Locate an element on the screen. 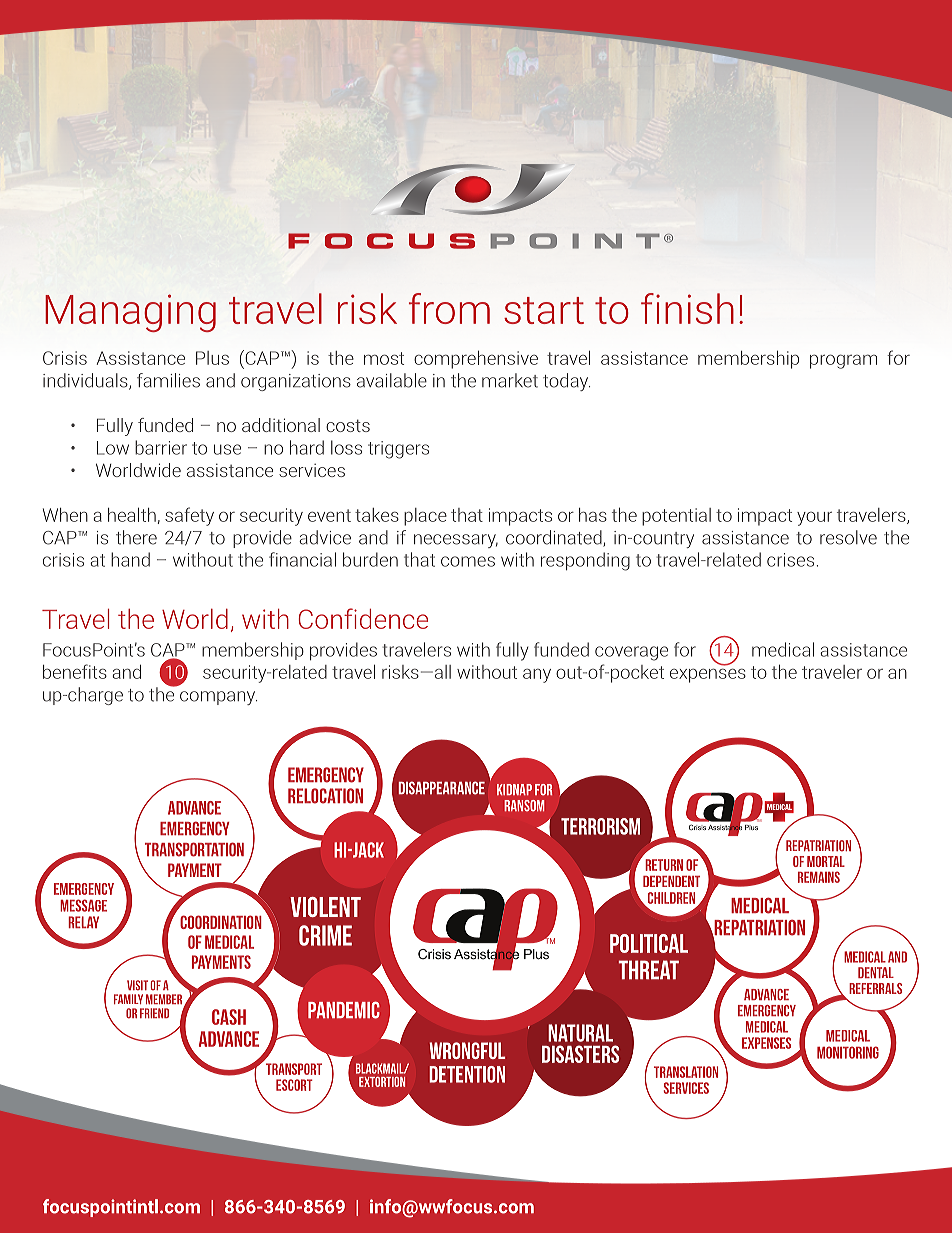 This screenshot has height=1233, width=952. Relocation is located at coordinates (325, 796).
